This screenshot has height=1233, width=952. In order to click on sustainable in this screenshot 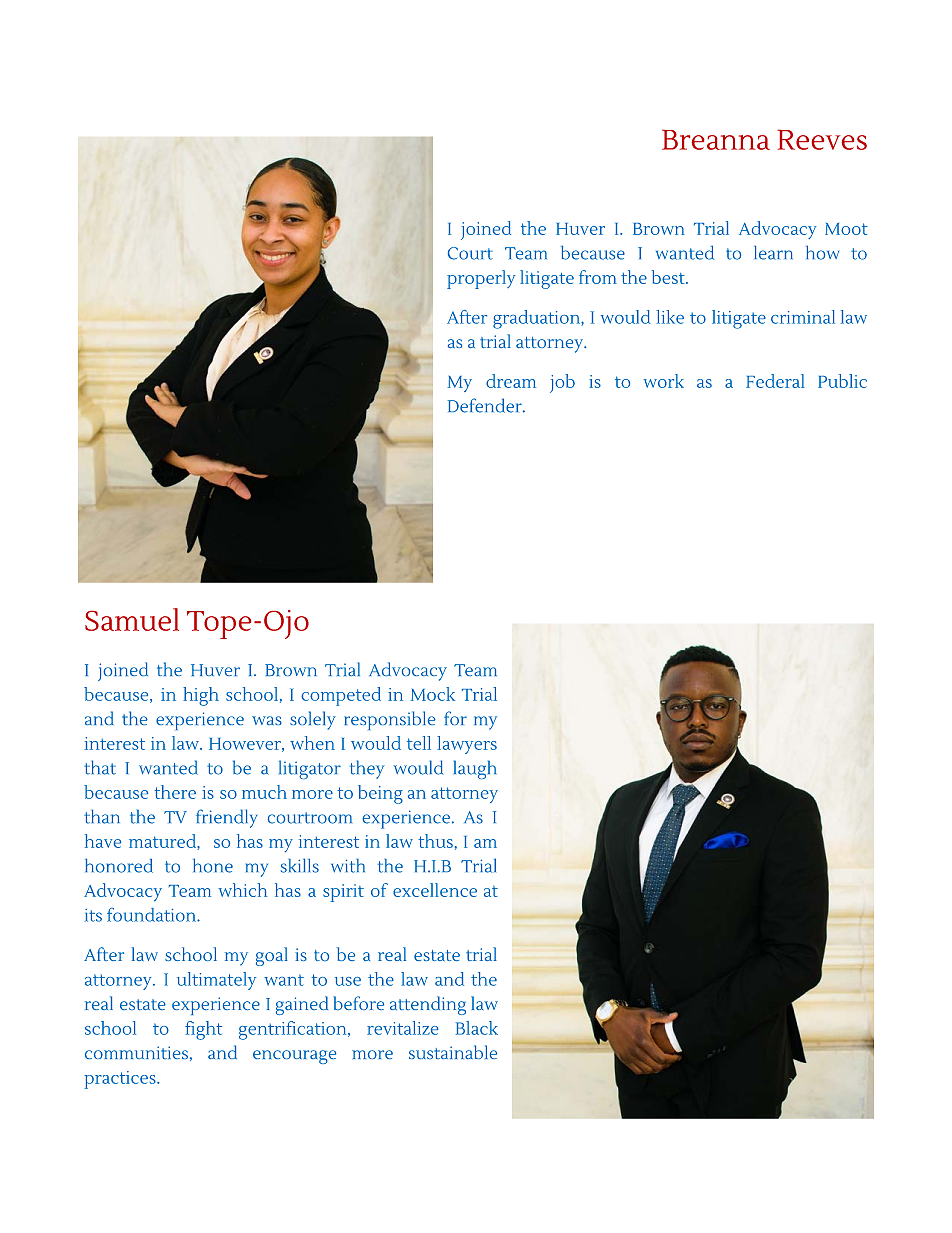, I will do `click(453, 1052)`.
